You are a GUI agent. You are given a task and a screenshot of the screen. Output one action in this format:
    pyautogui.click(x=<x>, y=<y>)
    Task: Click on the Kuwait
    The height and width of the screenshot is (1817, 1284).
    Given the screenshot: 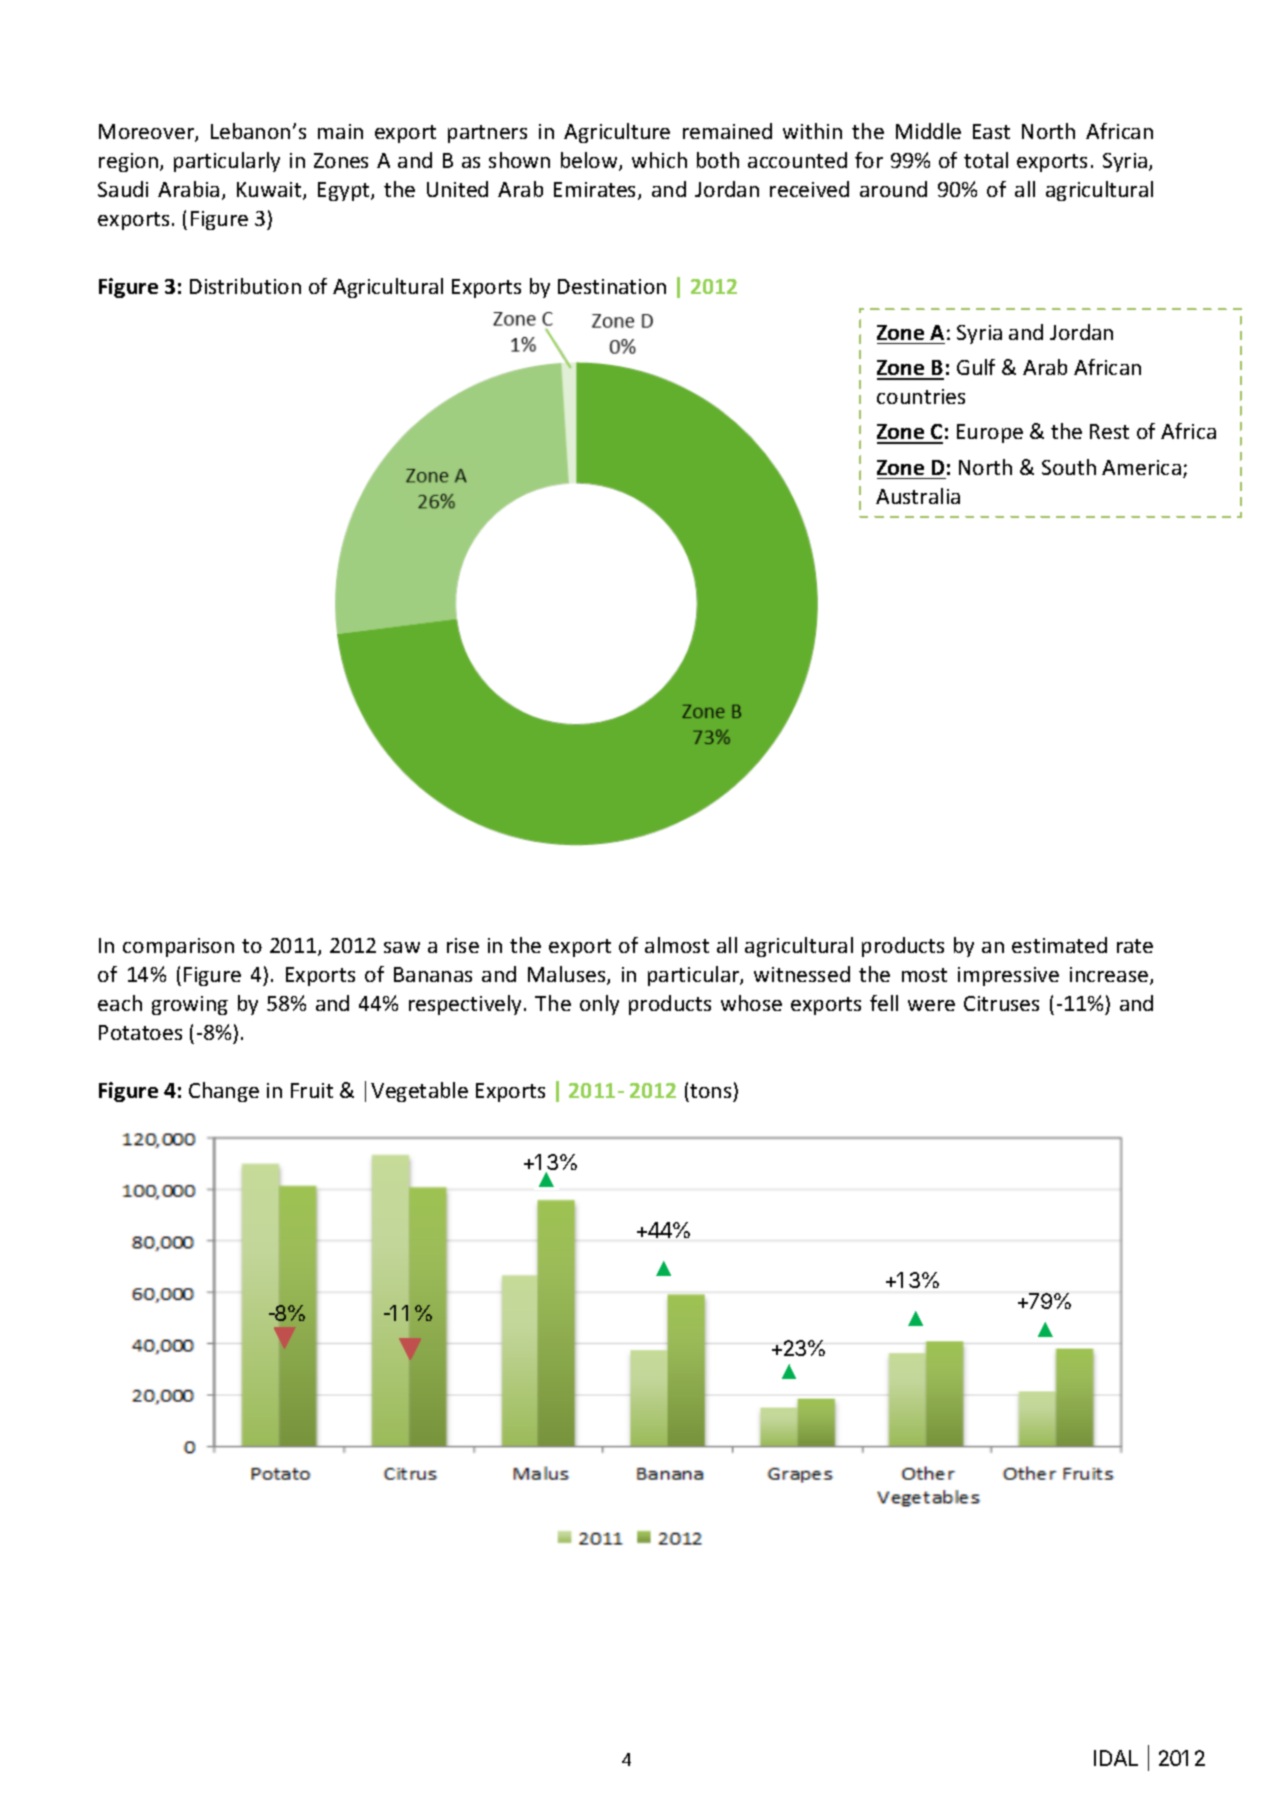 What is the action you would take?
    pyautogui.click(x=270, y=191)
